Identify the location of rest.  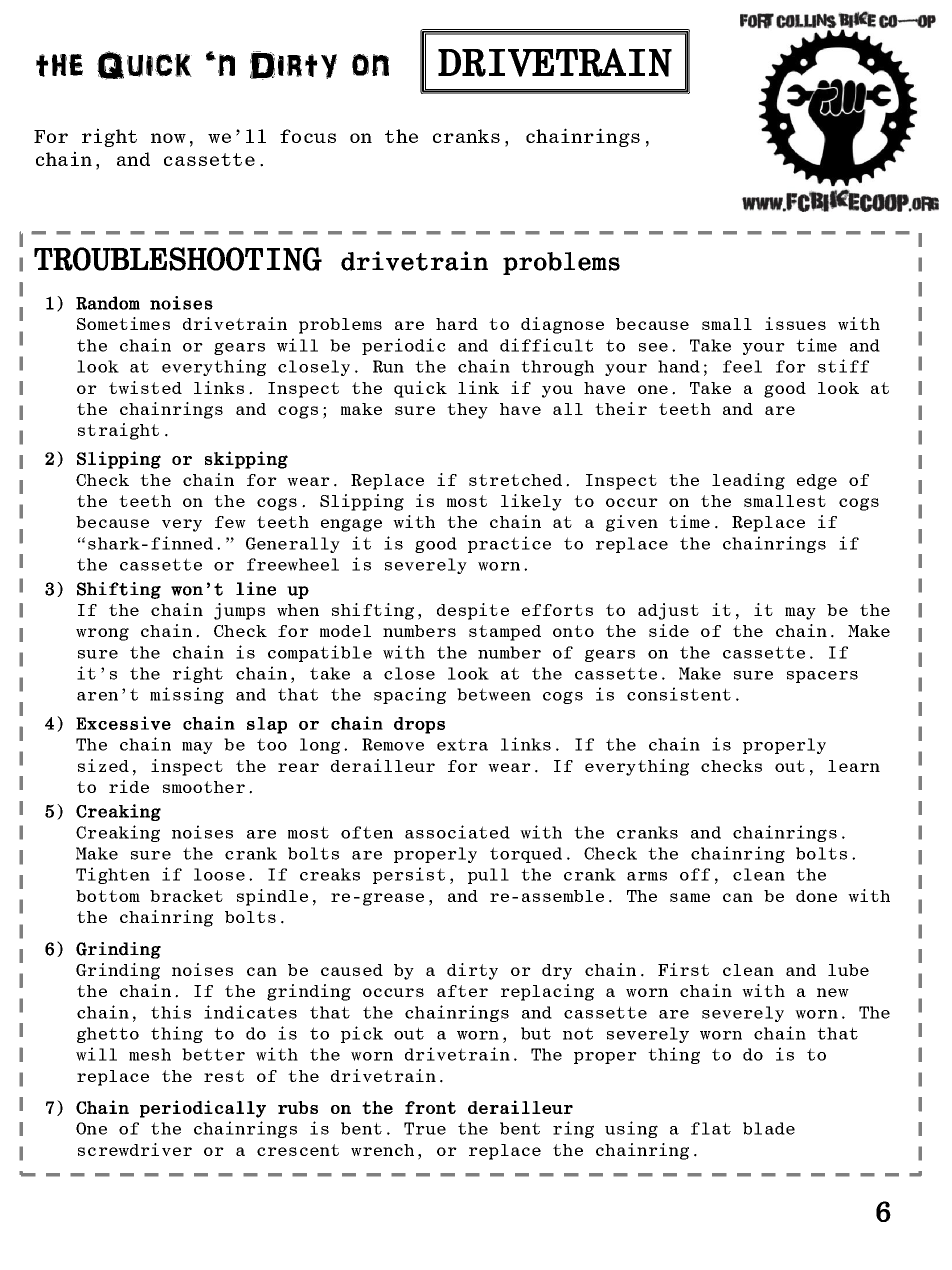
(224, 1076).
